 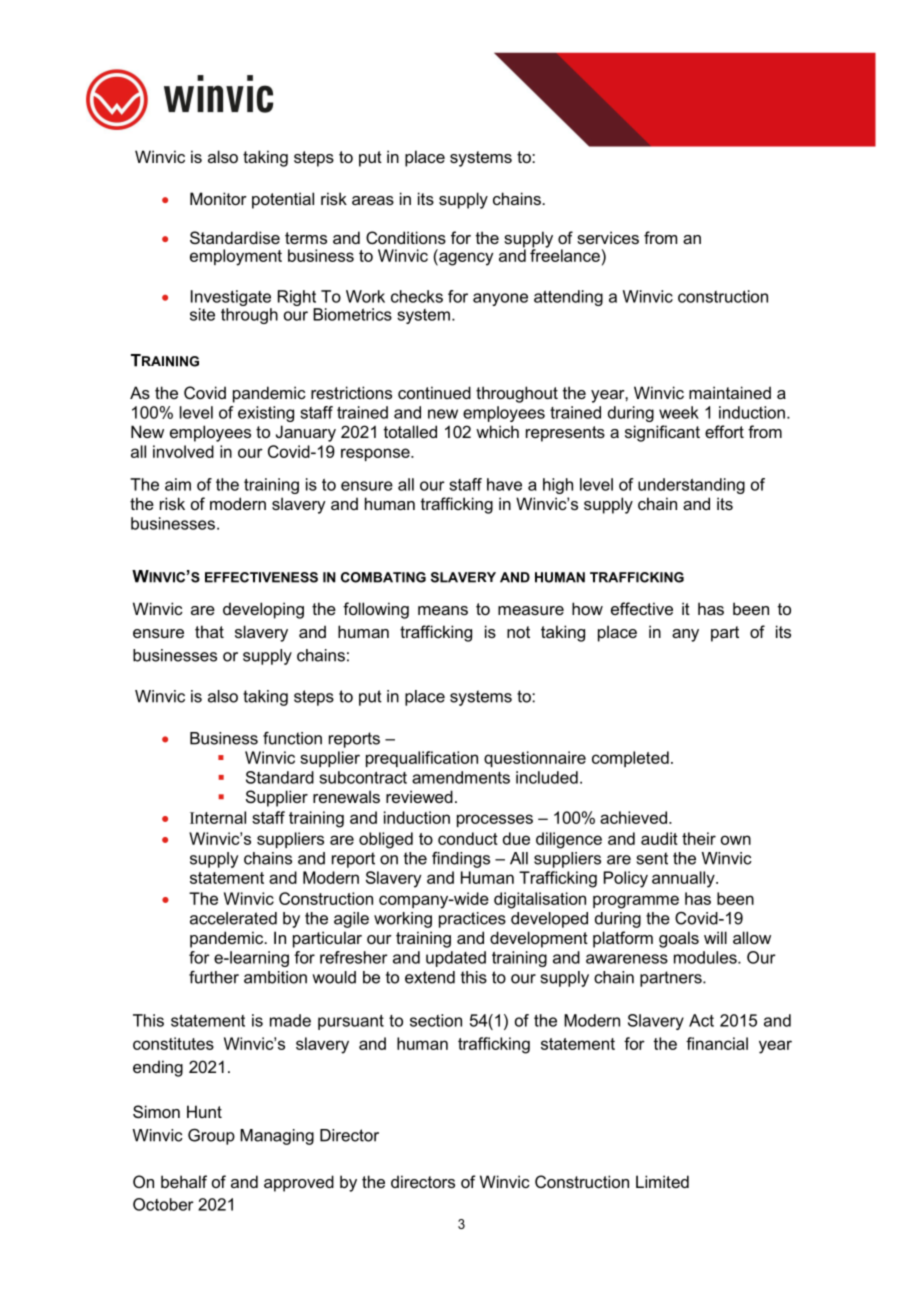 What do you see at coordinates (465, 259) in the screenshot?
I see `agency` at bounding box center [465, 259].
